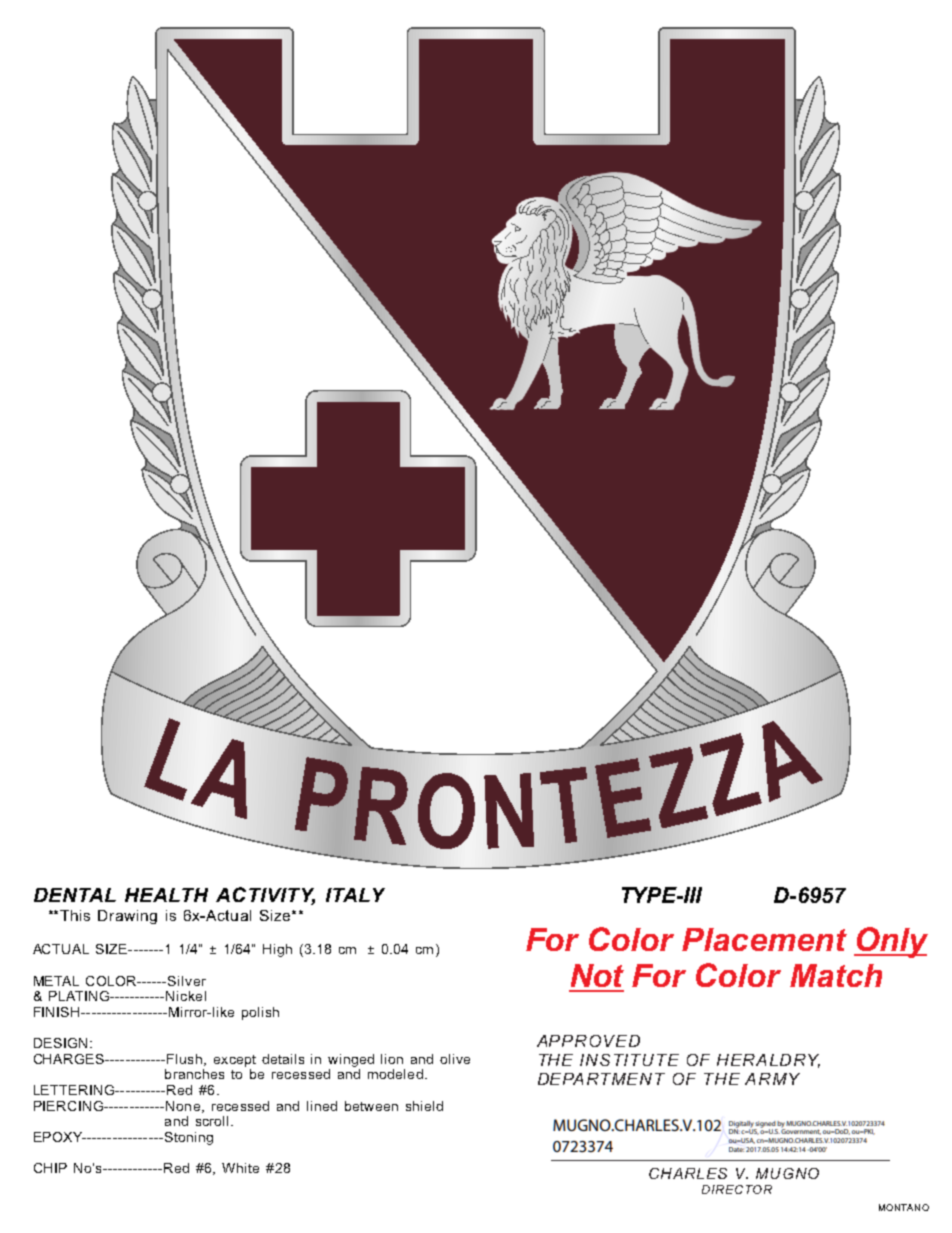 The height and width of the page is (1233, 952). What do you see at coordinates (355, 895) in the page?
I see `ITALY` at bounding box center [355, 895].
